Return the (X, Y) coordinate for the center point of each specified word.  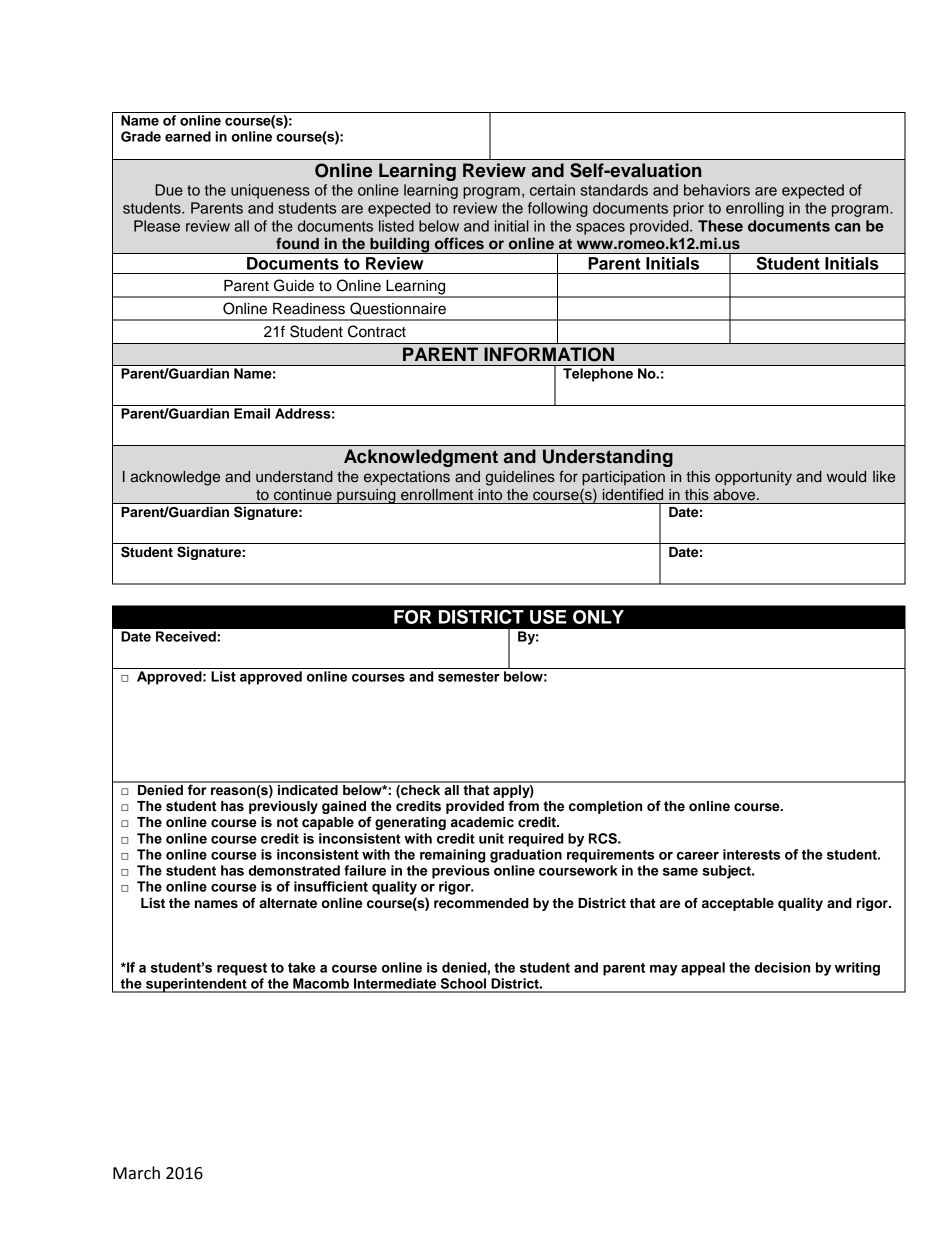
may (664, 970)
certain (552, 190)
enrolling (755, 209)
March (136, 1173)
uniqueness (270, 191)
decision (782, 967)
